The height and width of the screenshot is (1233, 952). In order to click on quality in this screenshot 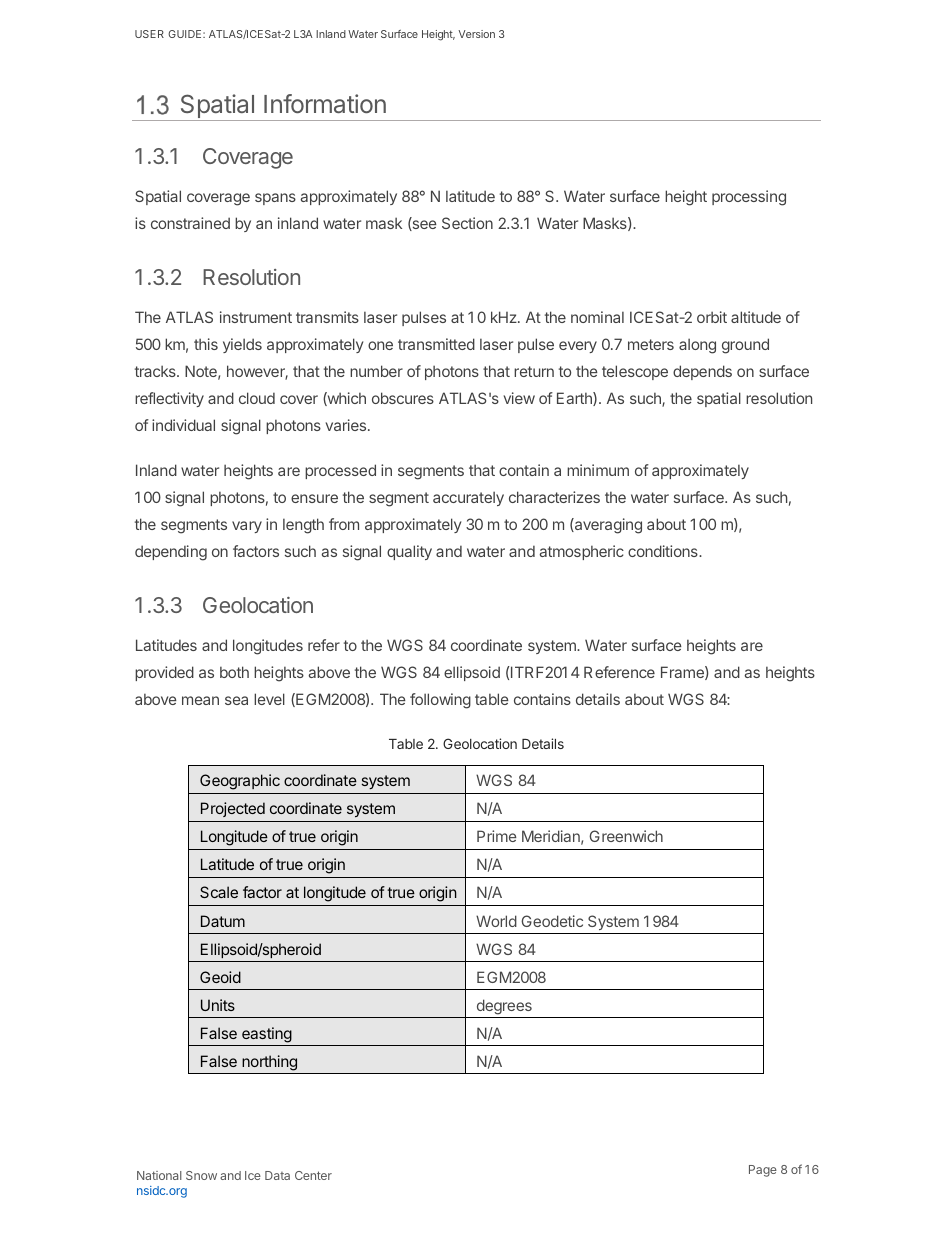, I will do `click(409, 552)`.
